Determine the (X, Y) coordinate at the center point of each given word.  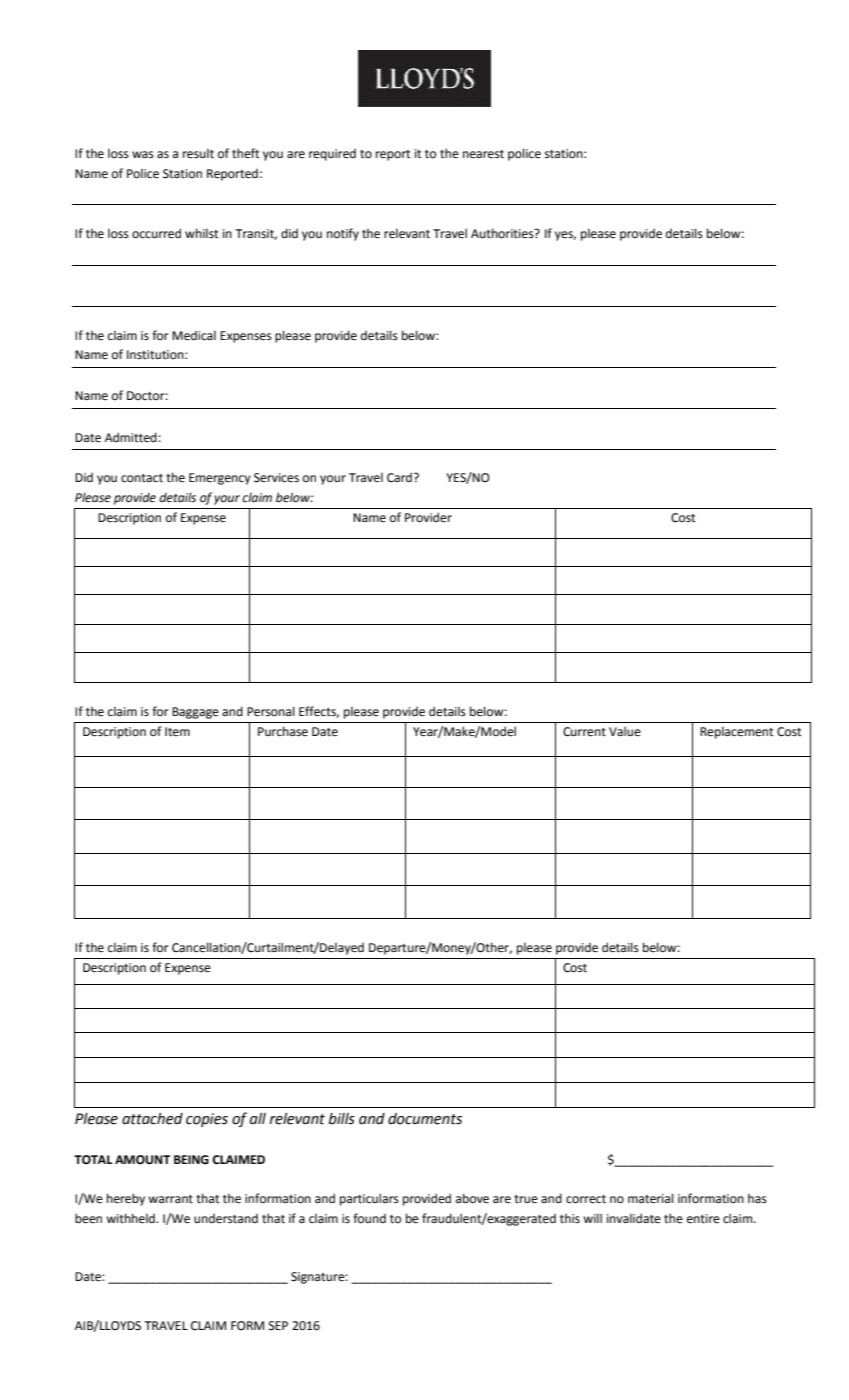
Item (177, 732)
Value (625, 731)
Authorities (503, 233)
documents (425, 1119)
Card (399, 478)
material (651, 1198)
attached (152, 1119)
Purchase (283, 731)
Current (584, 732)
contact (142, 478)
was (143, 155)
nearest (483, 154)
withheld (131, 1218)
